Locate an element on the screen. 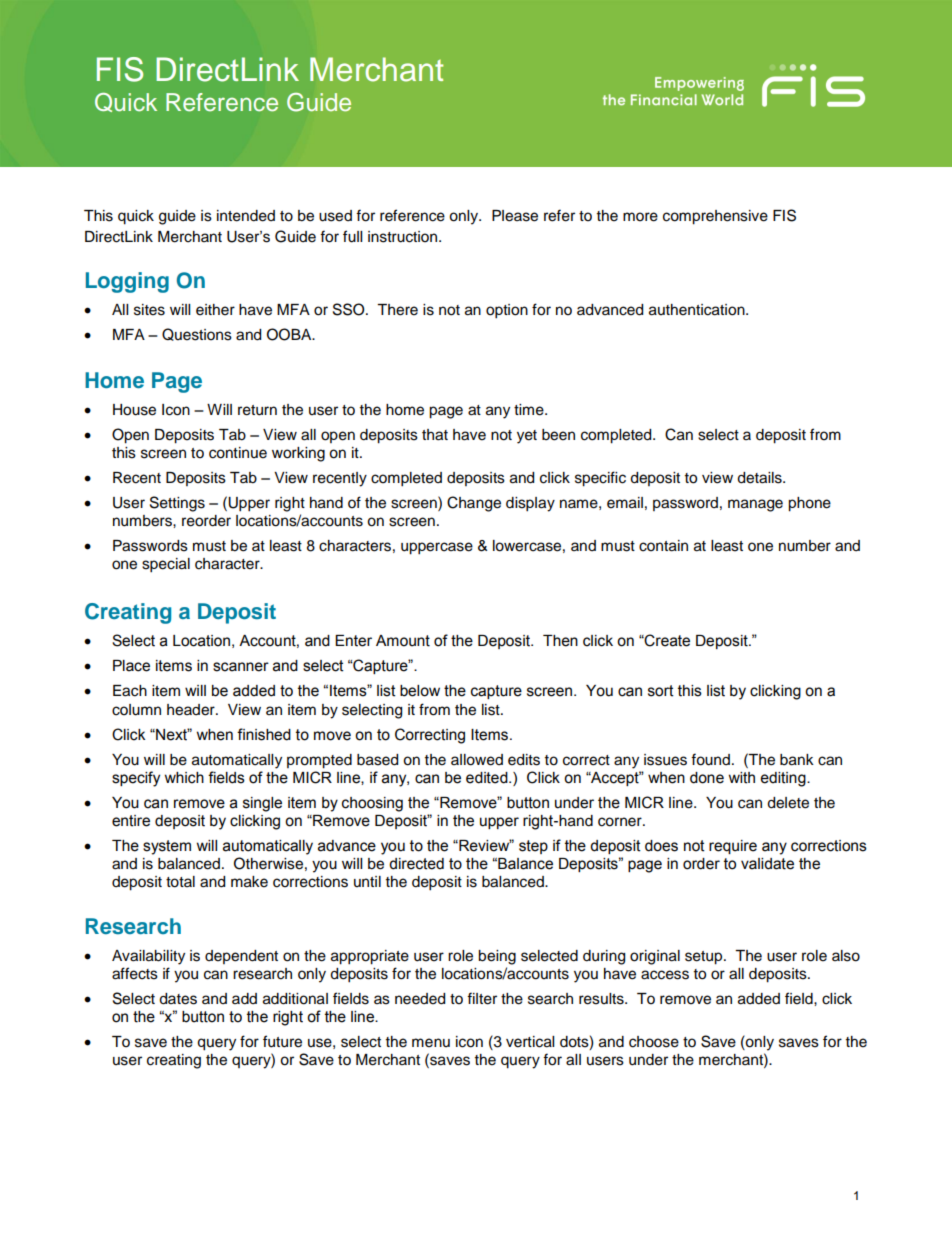  Change is located at coordinates (474, 504).
